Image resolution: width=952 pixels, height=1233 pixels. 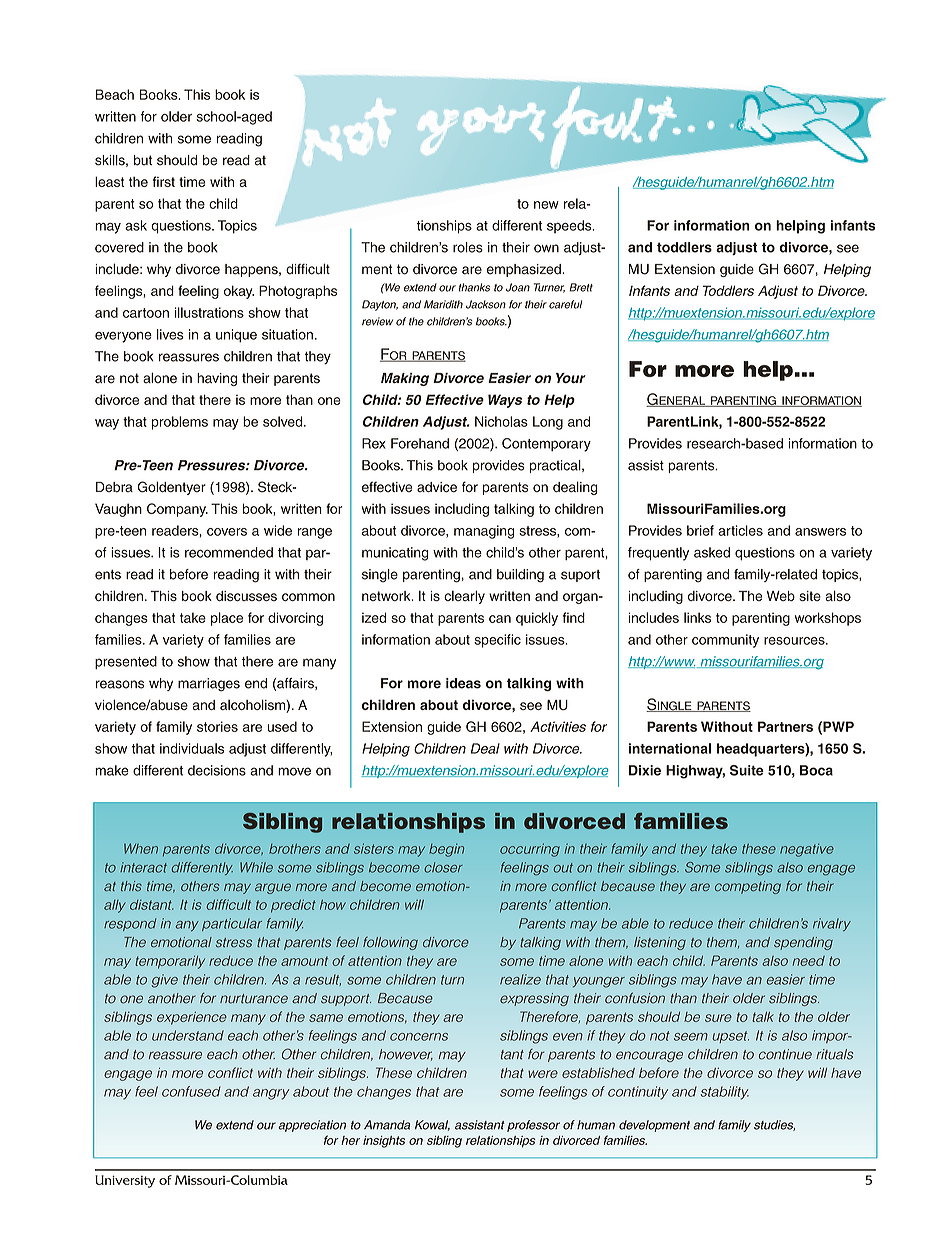 I want to click on realize, so click(x=520, y=979).
